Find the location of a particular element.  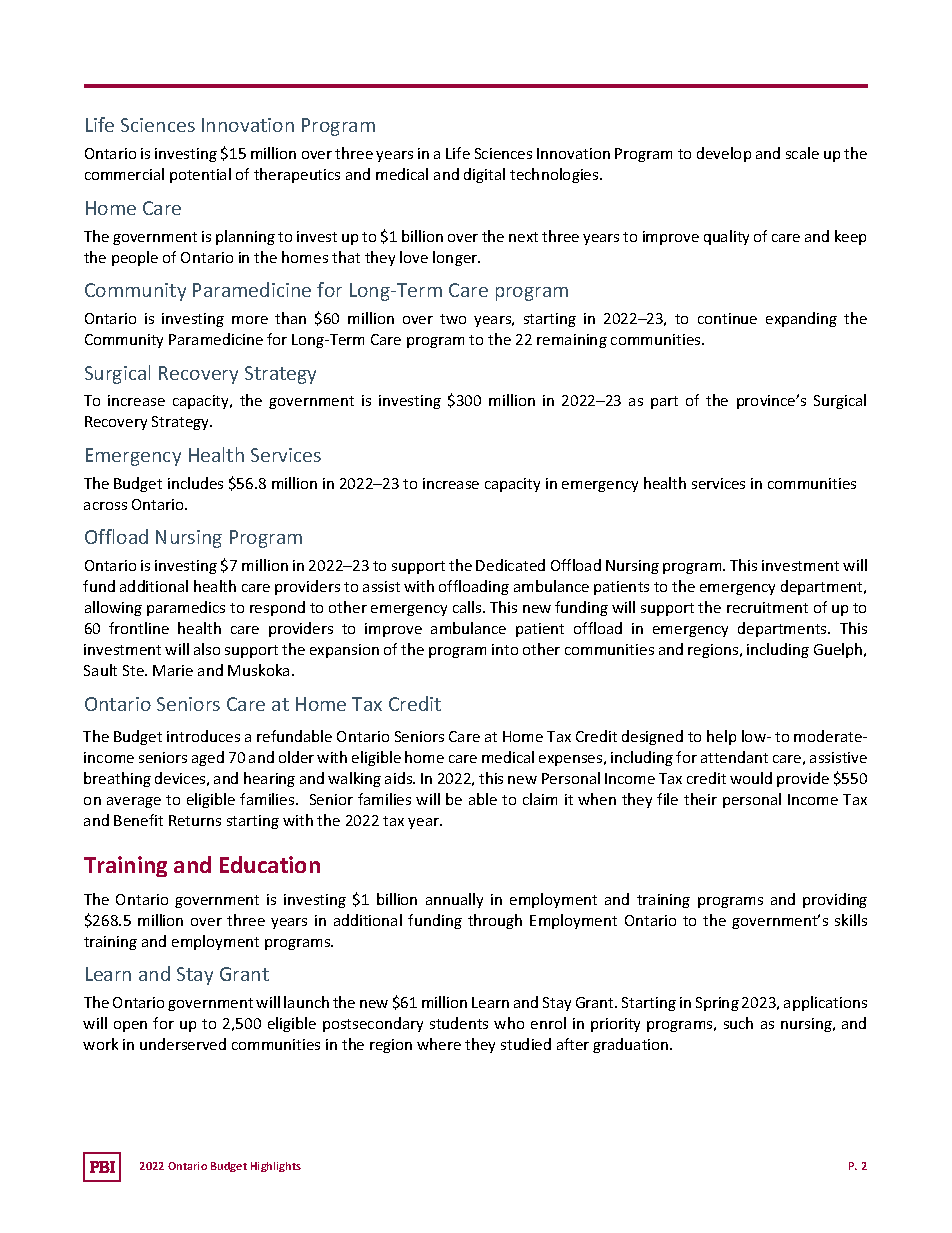

claim is located at coordinates (540, 799).
